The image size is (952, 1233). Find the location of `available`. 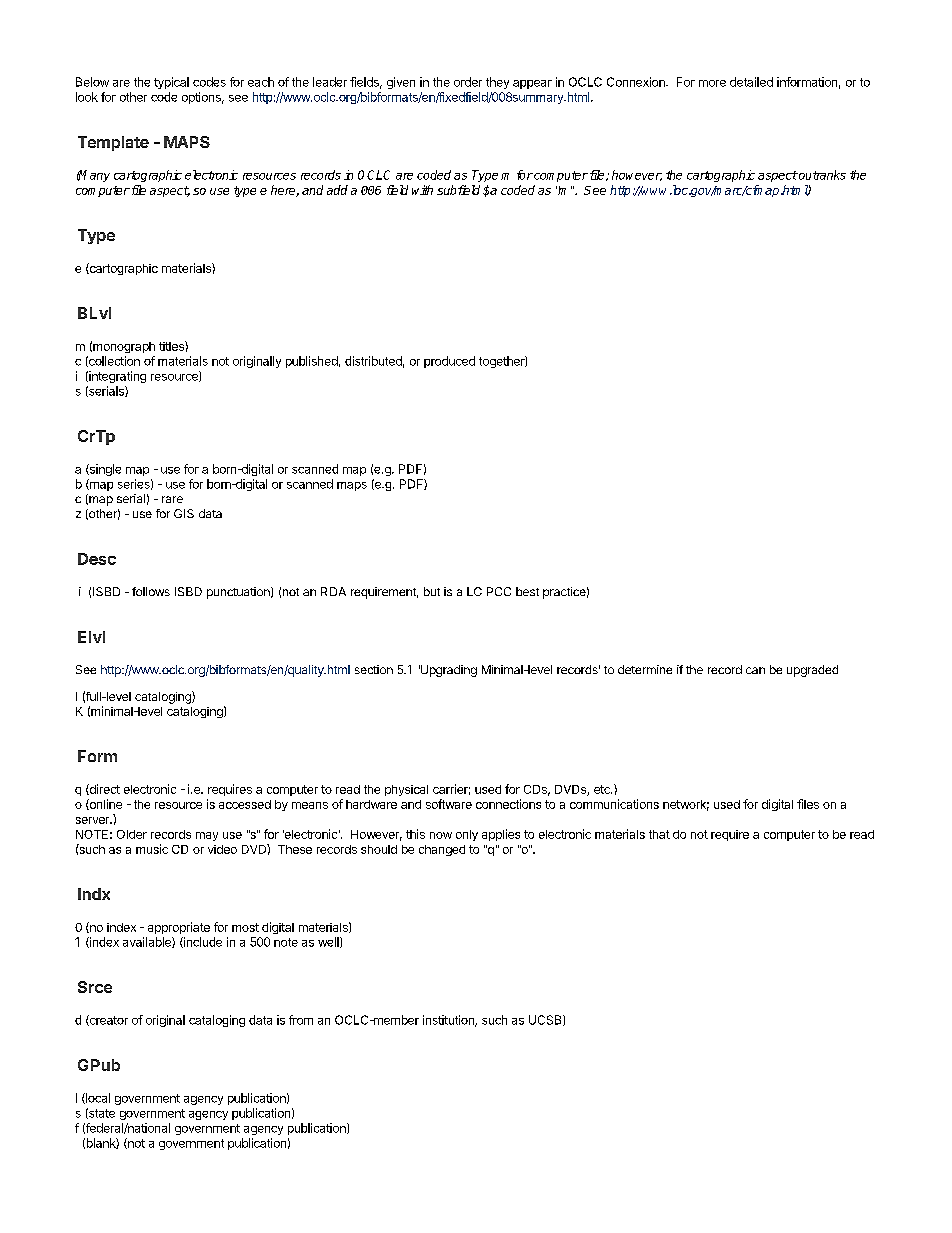

available is located at coordinates (148, 942).
